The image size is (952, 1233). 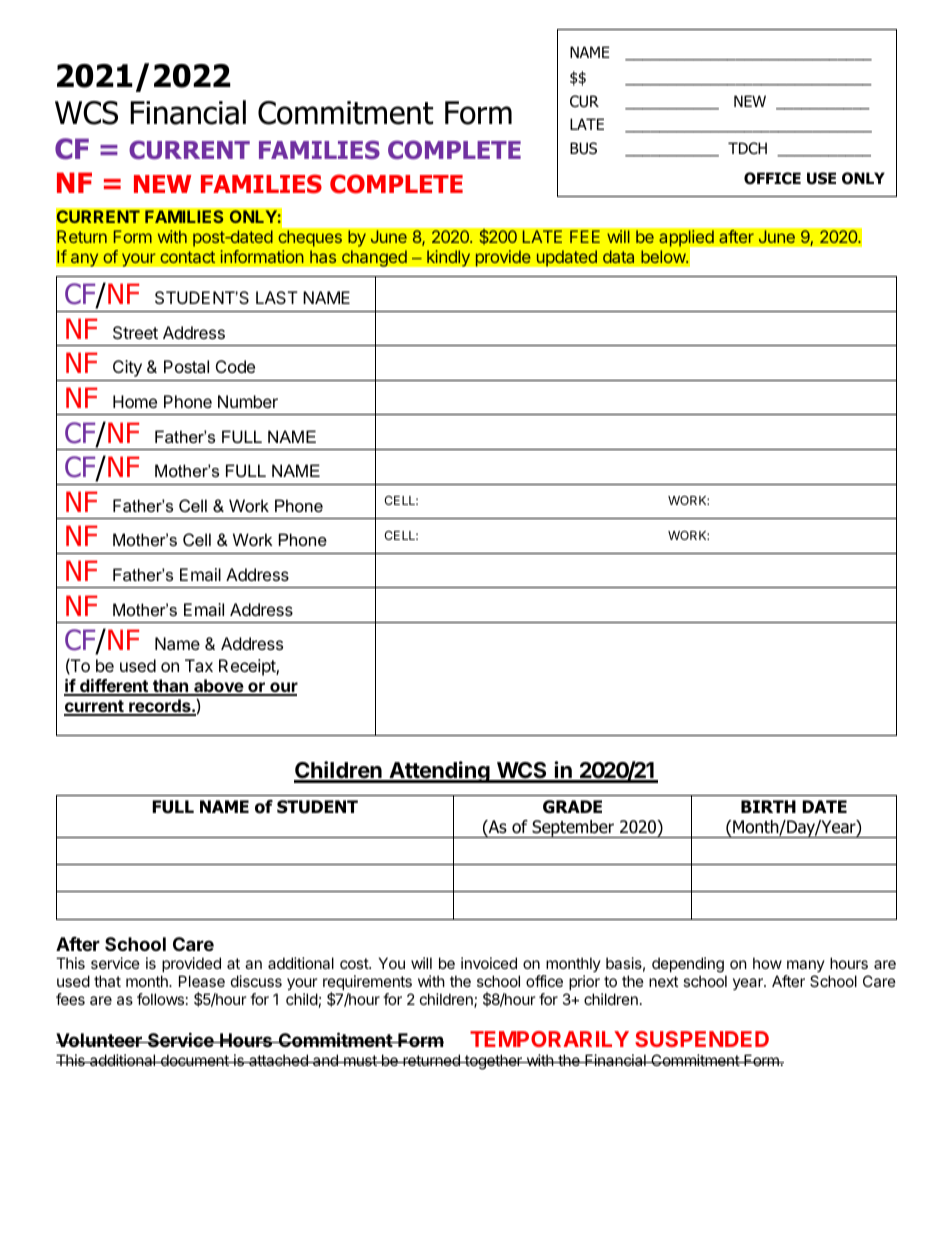 I want to click on BUS, so click(x=583, y=148).
